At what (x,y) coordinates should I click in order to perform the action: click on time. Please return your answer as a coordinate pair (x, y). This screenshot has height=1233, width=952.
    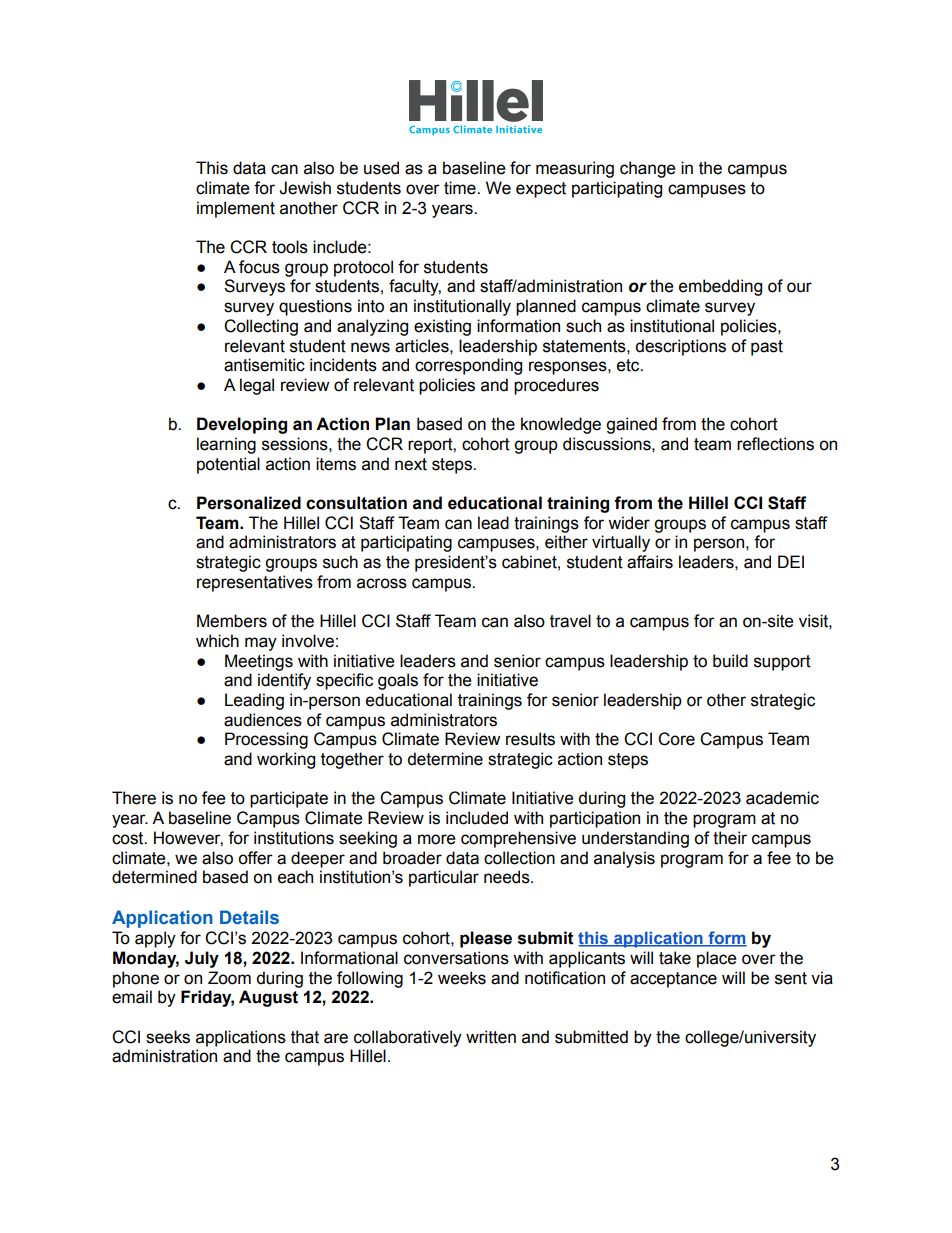
    Looking at the image, I should click on (461, 188).
